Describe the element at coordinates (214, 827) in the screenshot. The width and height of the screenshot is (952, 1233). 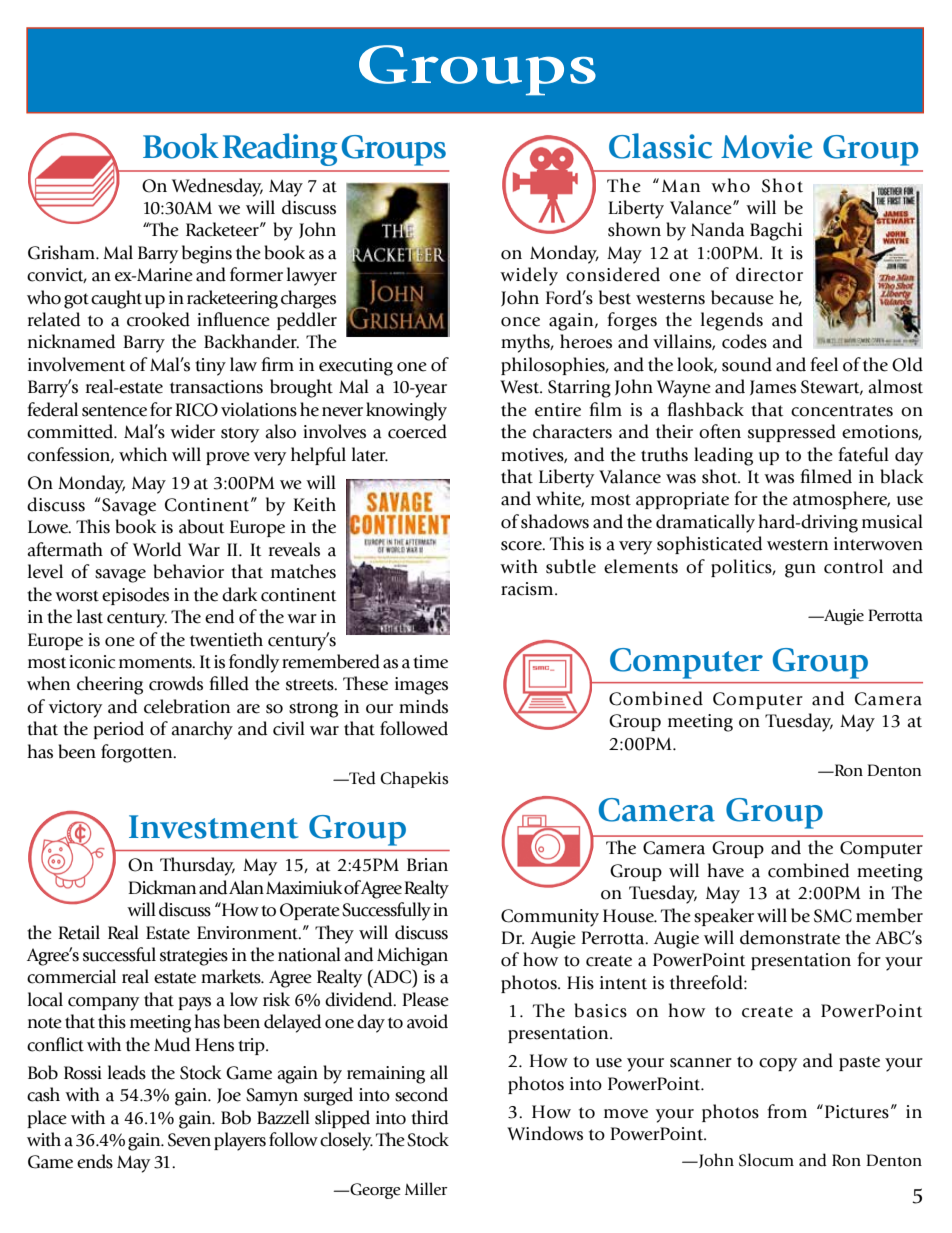
I see `Investment` at that location.
